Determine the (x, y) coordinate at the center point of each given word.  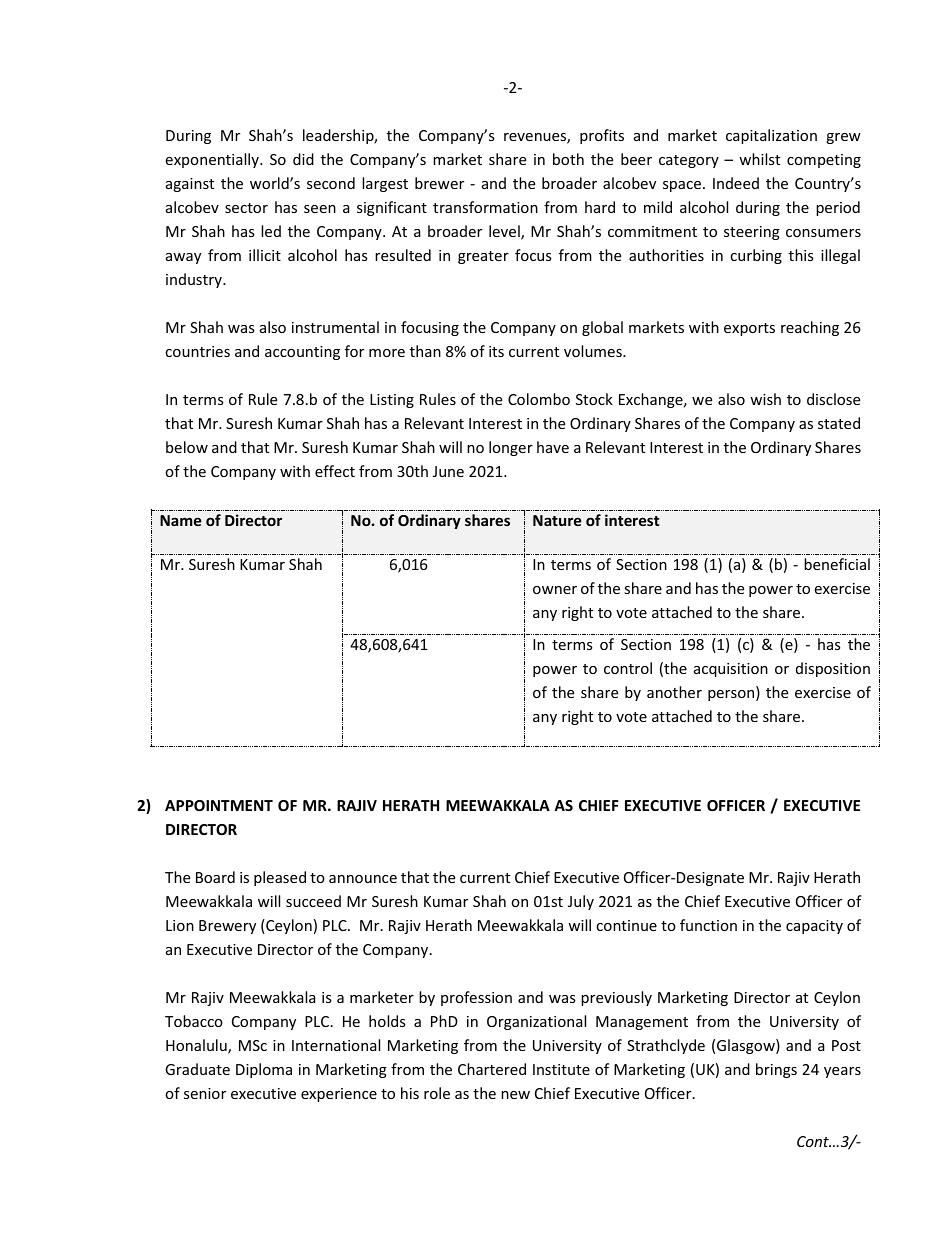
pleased (280, 878)
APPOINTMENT (219, 805)
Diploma (264, 1070)
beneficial (837, 564)
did (303, 159)
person (732, 695)
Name (180, 520)
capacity (814, 927)
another (674, 692)
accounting (302, 353)
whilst (759, 159)
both (568, 159)
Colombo (539, 399)
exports (749, 329)
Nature (557, 520)
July (581, 902)
